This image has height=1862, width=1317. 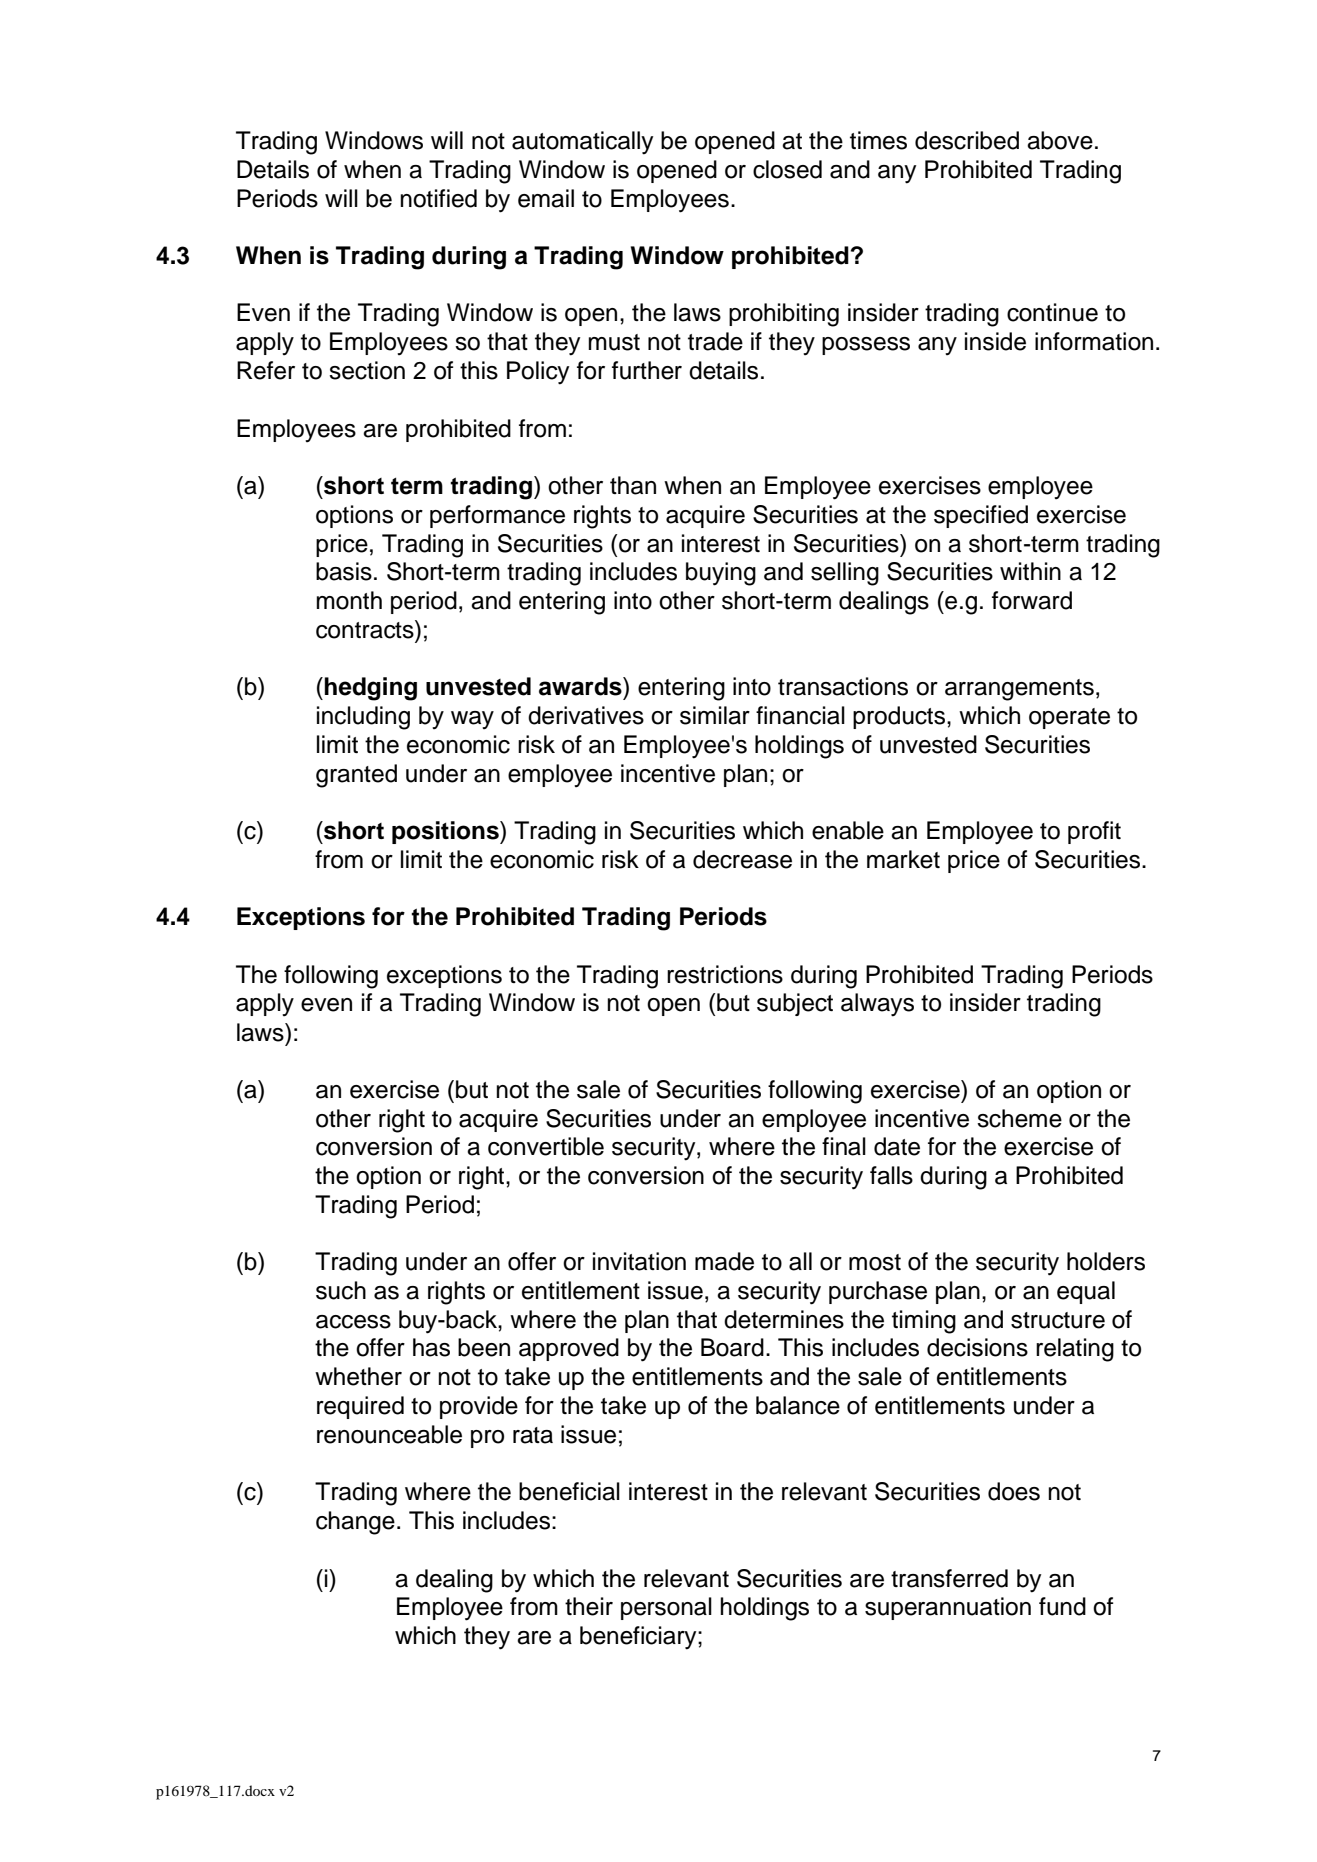 I want to click on section, so click(x=367, y=370).
